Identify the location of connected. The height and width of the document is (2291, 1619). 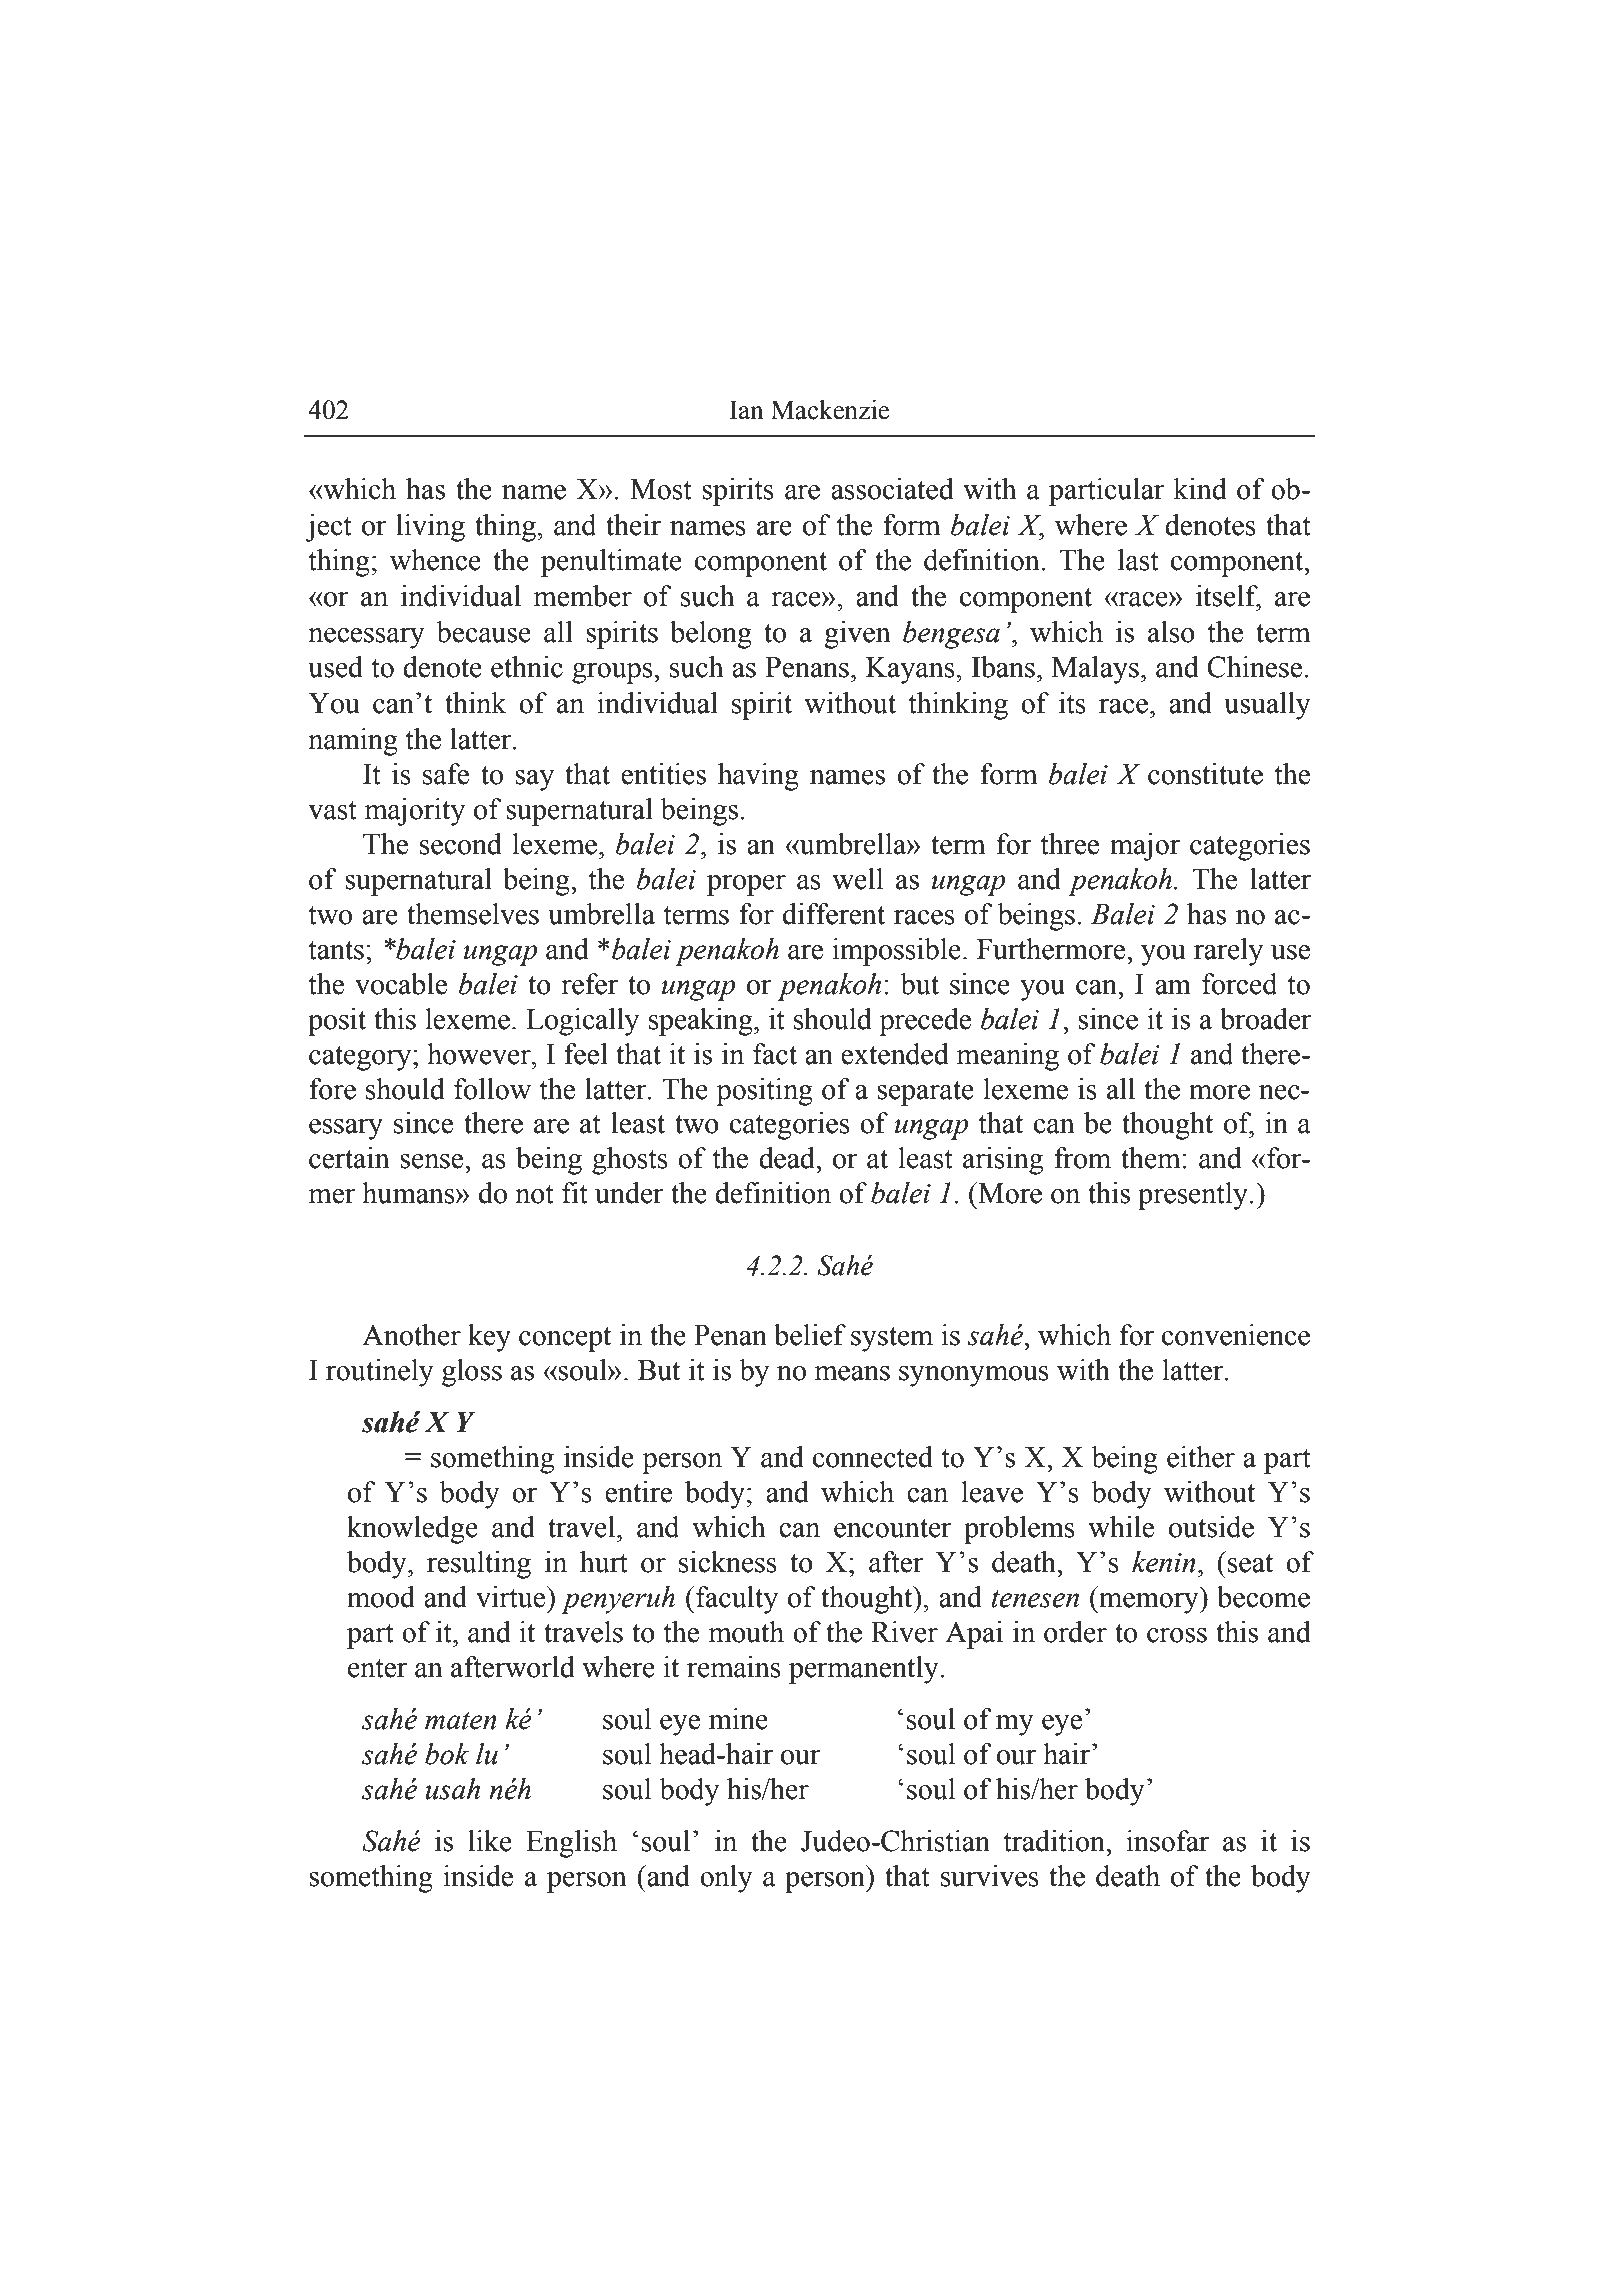
(873, 1457).
